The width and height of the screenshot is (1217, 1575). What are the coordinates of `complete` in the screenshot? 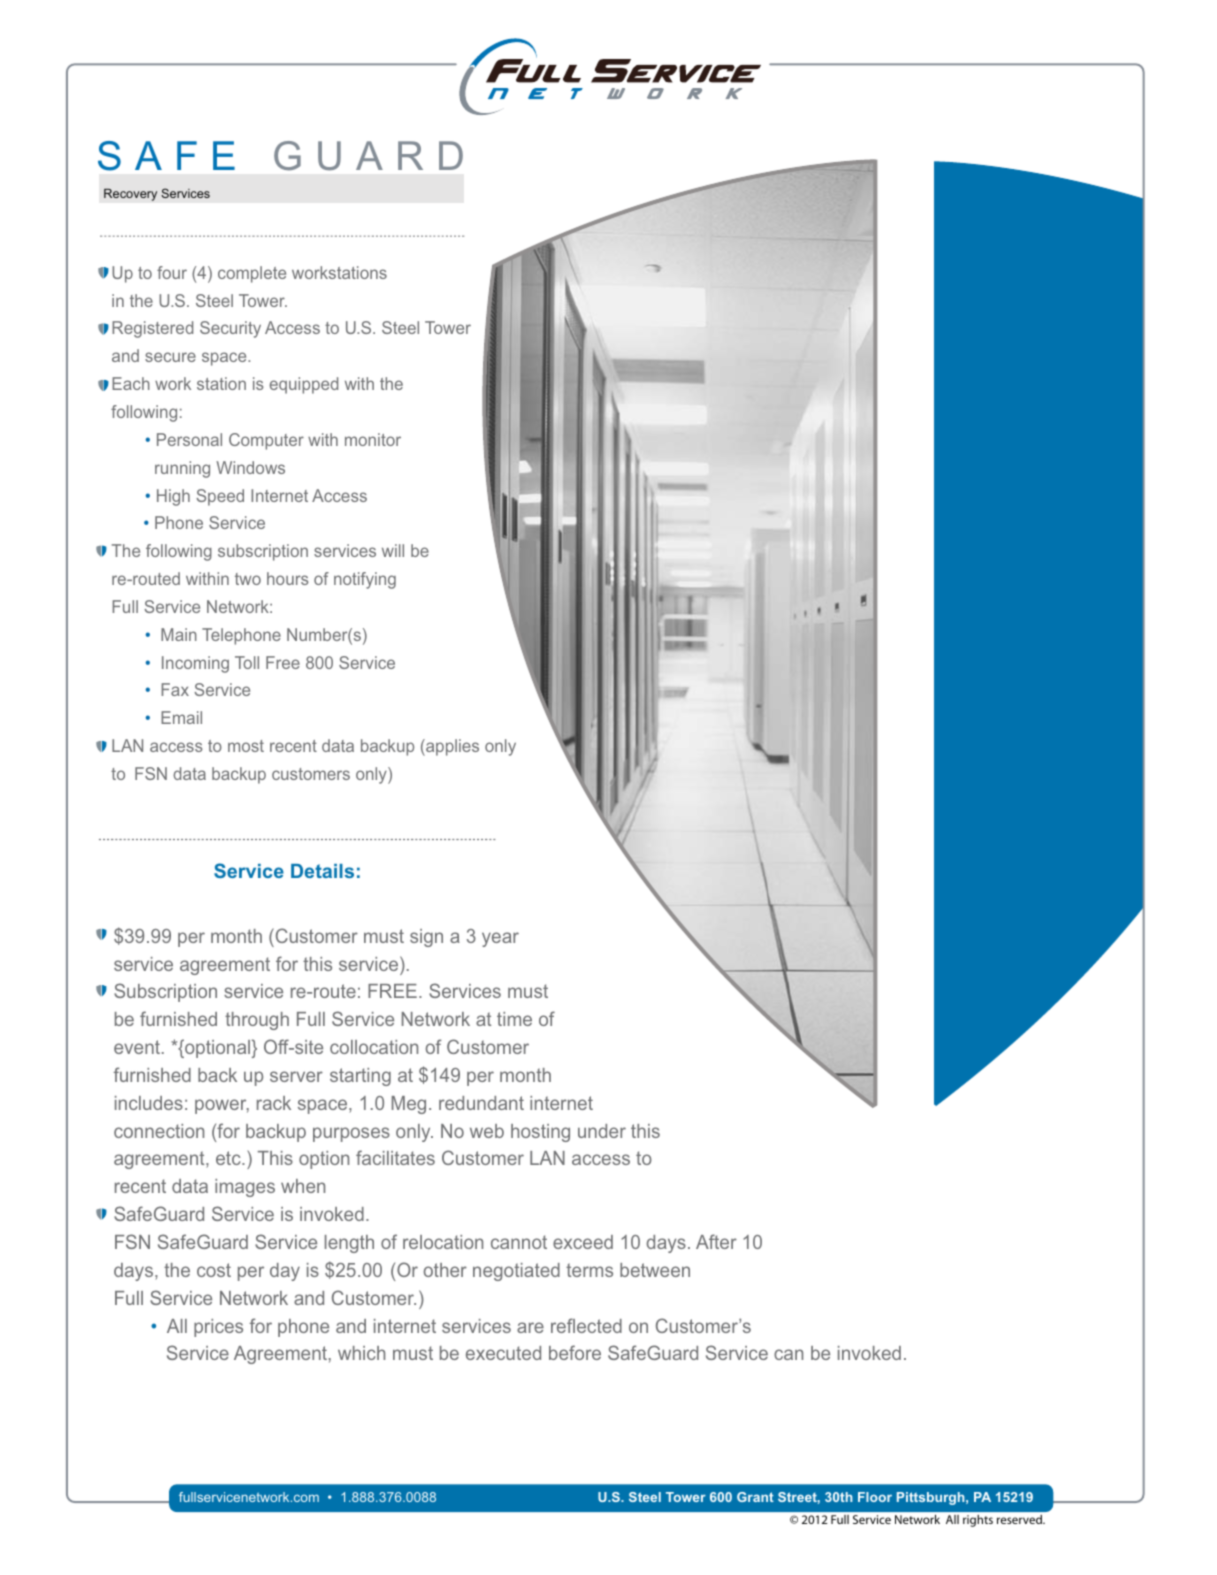 It's located at (252, 274).
